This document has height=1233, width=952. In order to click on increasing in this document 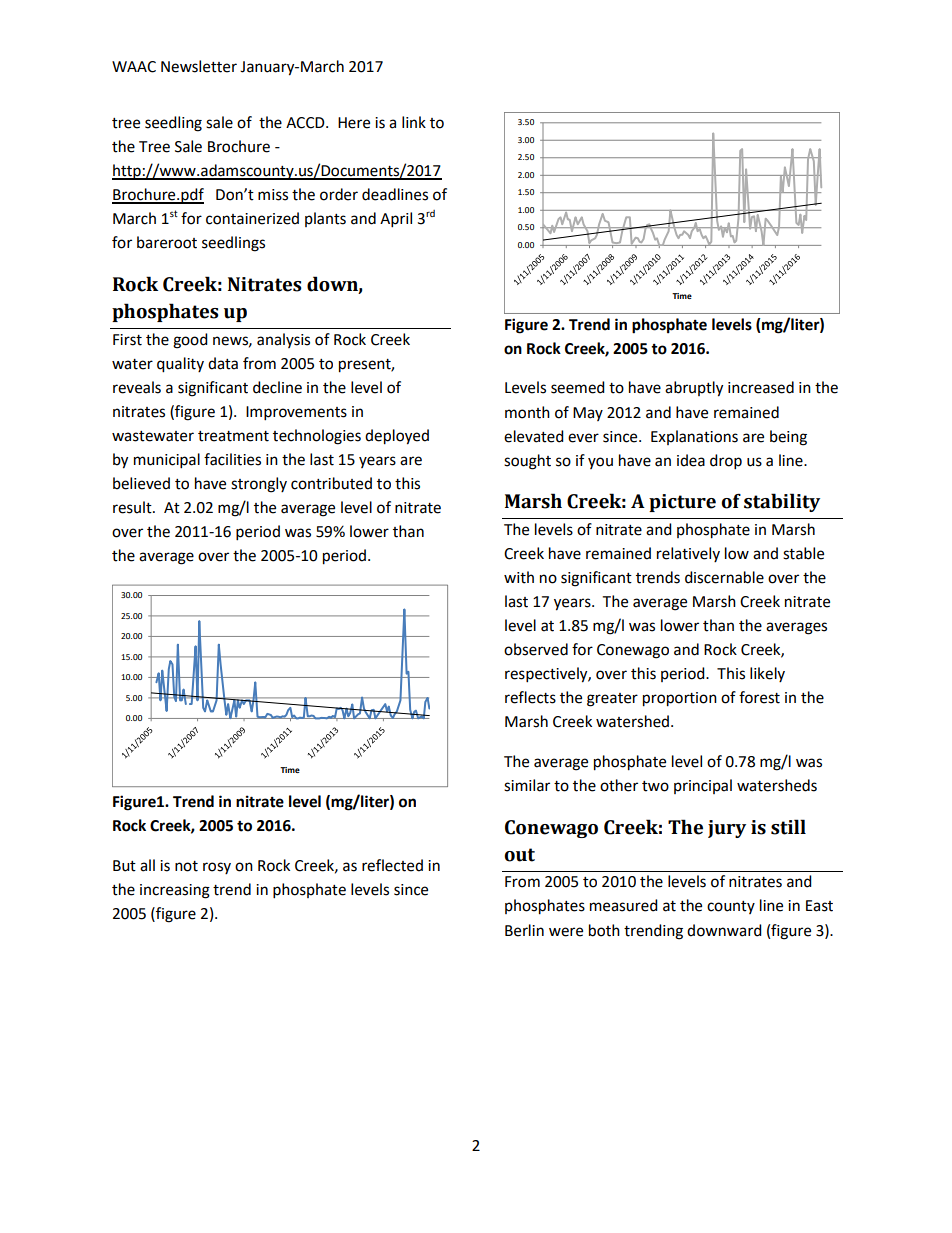, I will do `click(175, 891)`.
